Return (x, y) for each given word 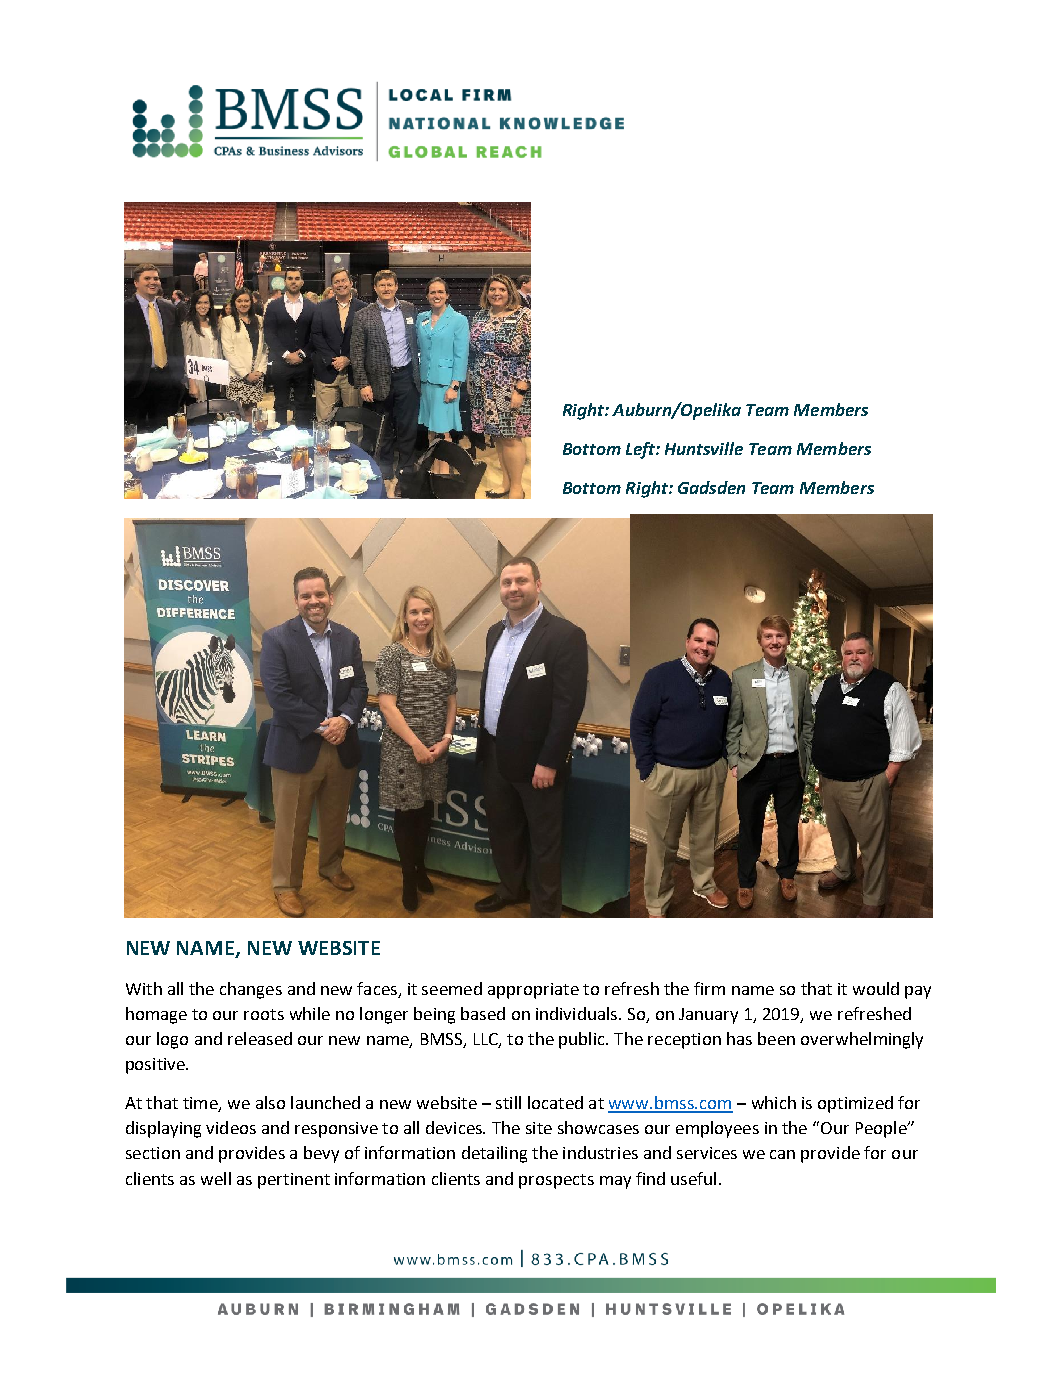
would (876, 988)
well (216, 1178)
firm (709, 988)
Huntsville (704, 448)
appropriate (533, 991)
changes (251, 990)
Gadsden (711, 487)
